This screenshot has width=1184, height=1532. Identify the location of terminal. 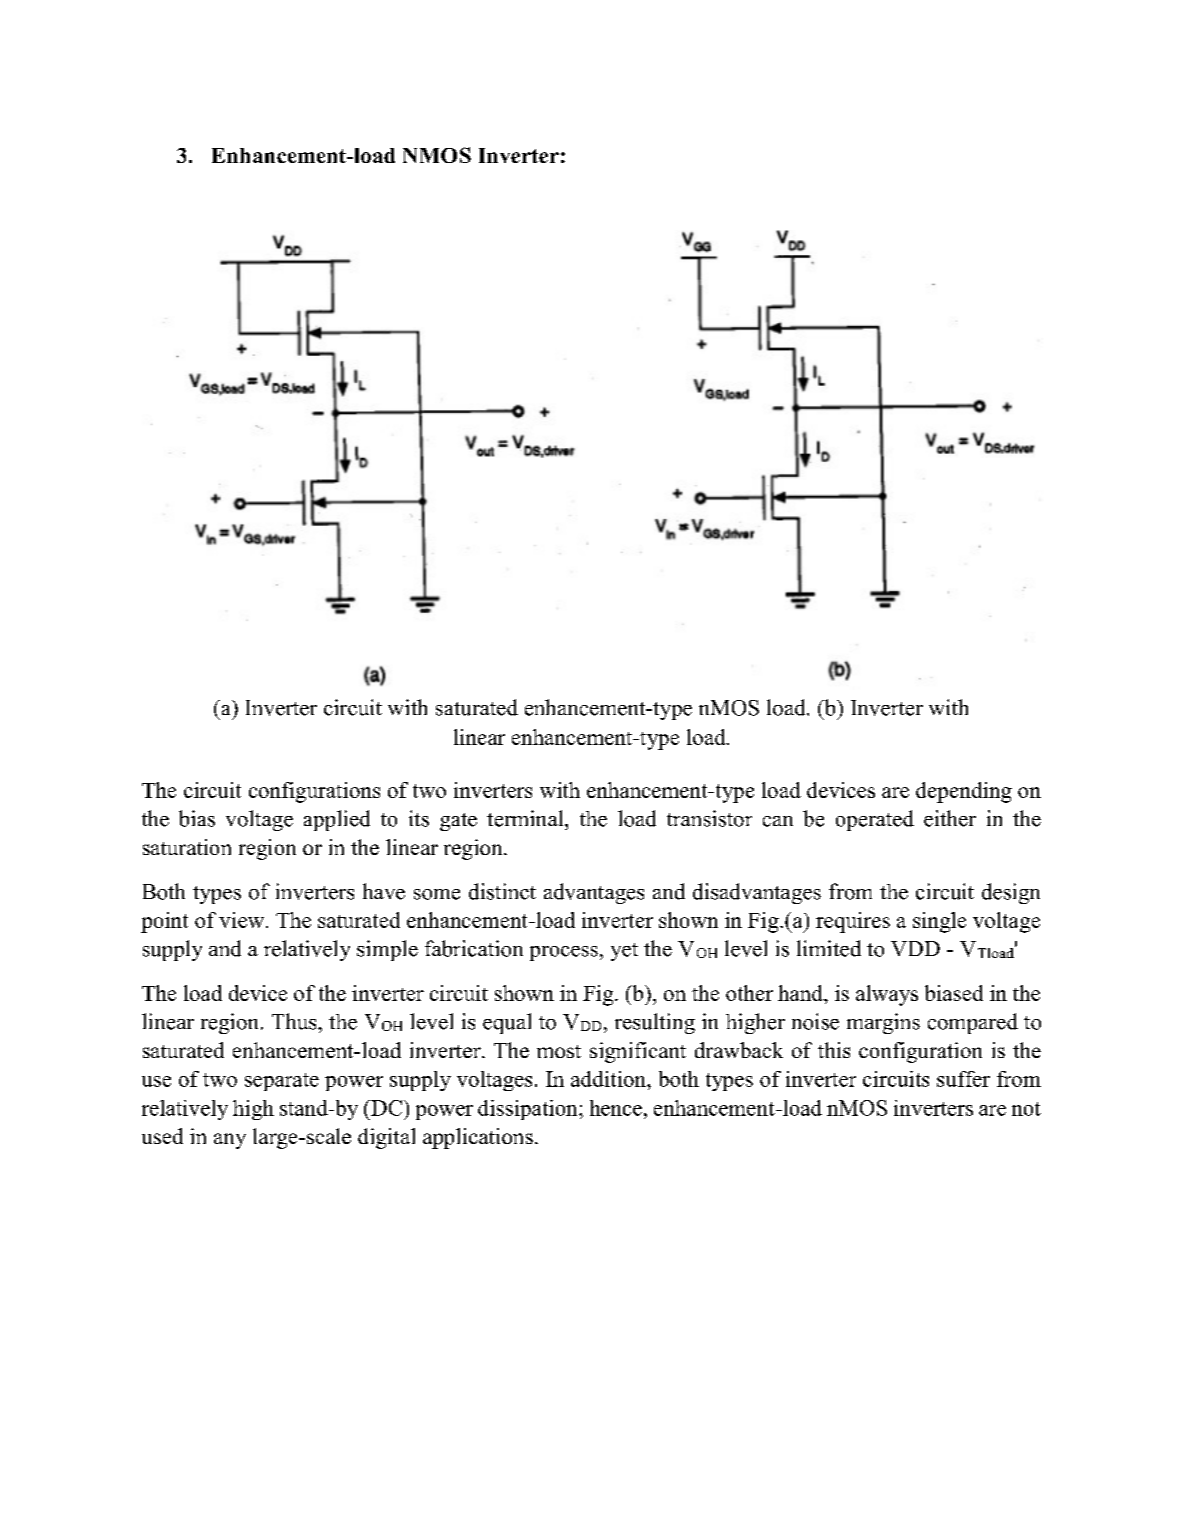
(526, 818).
